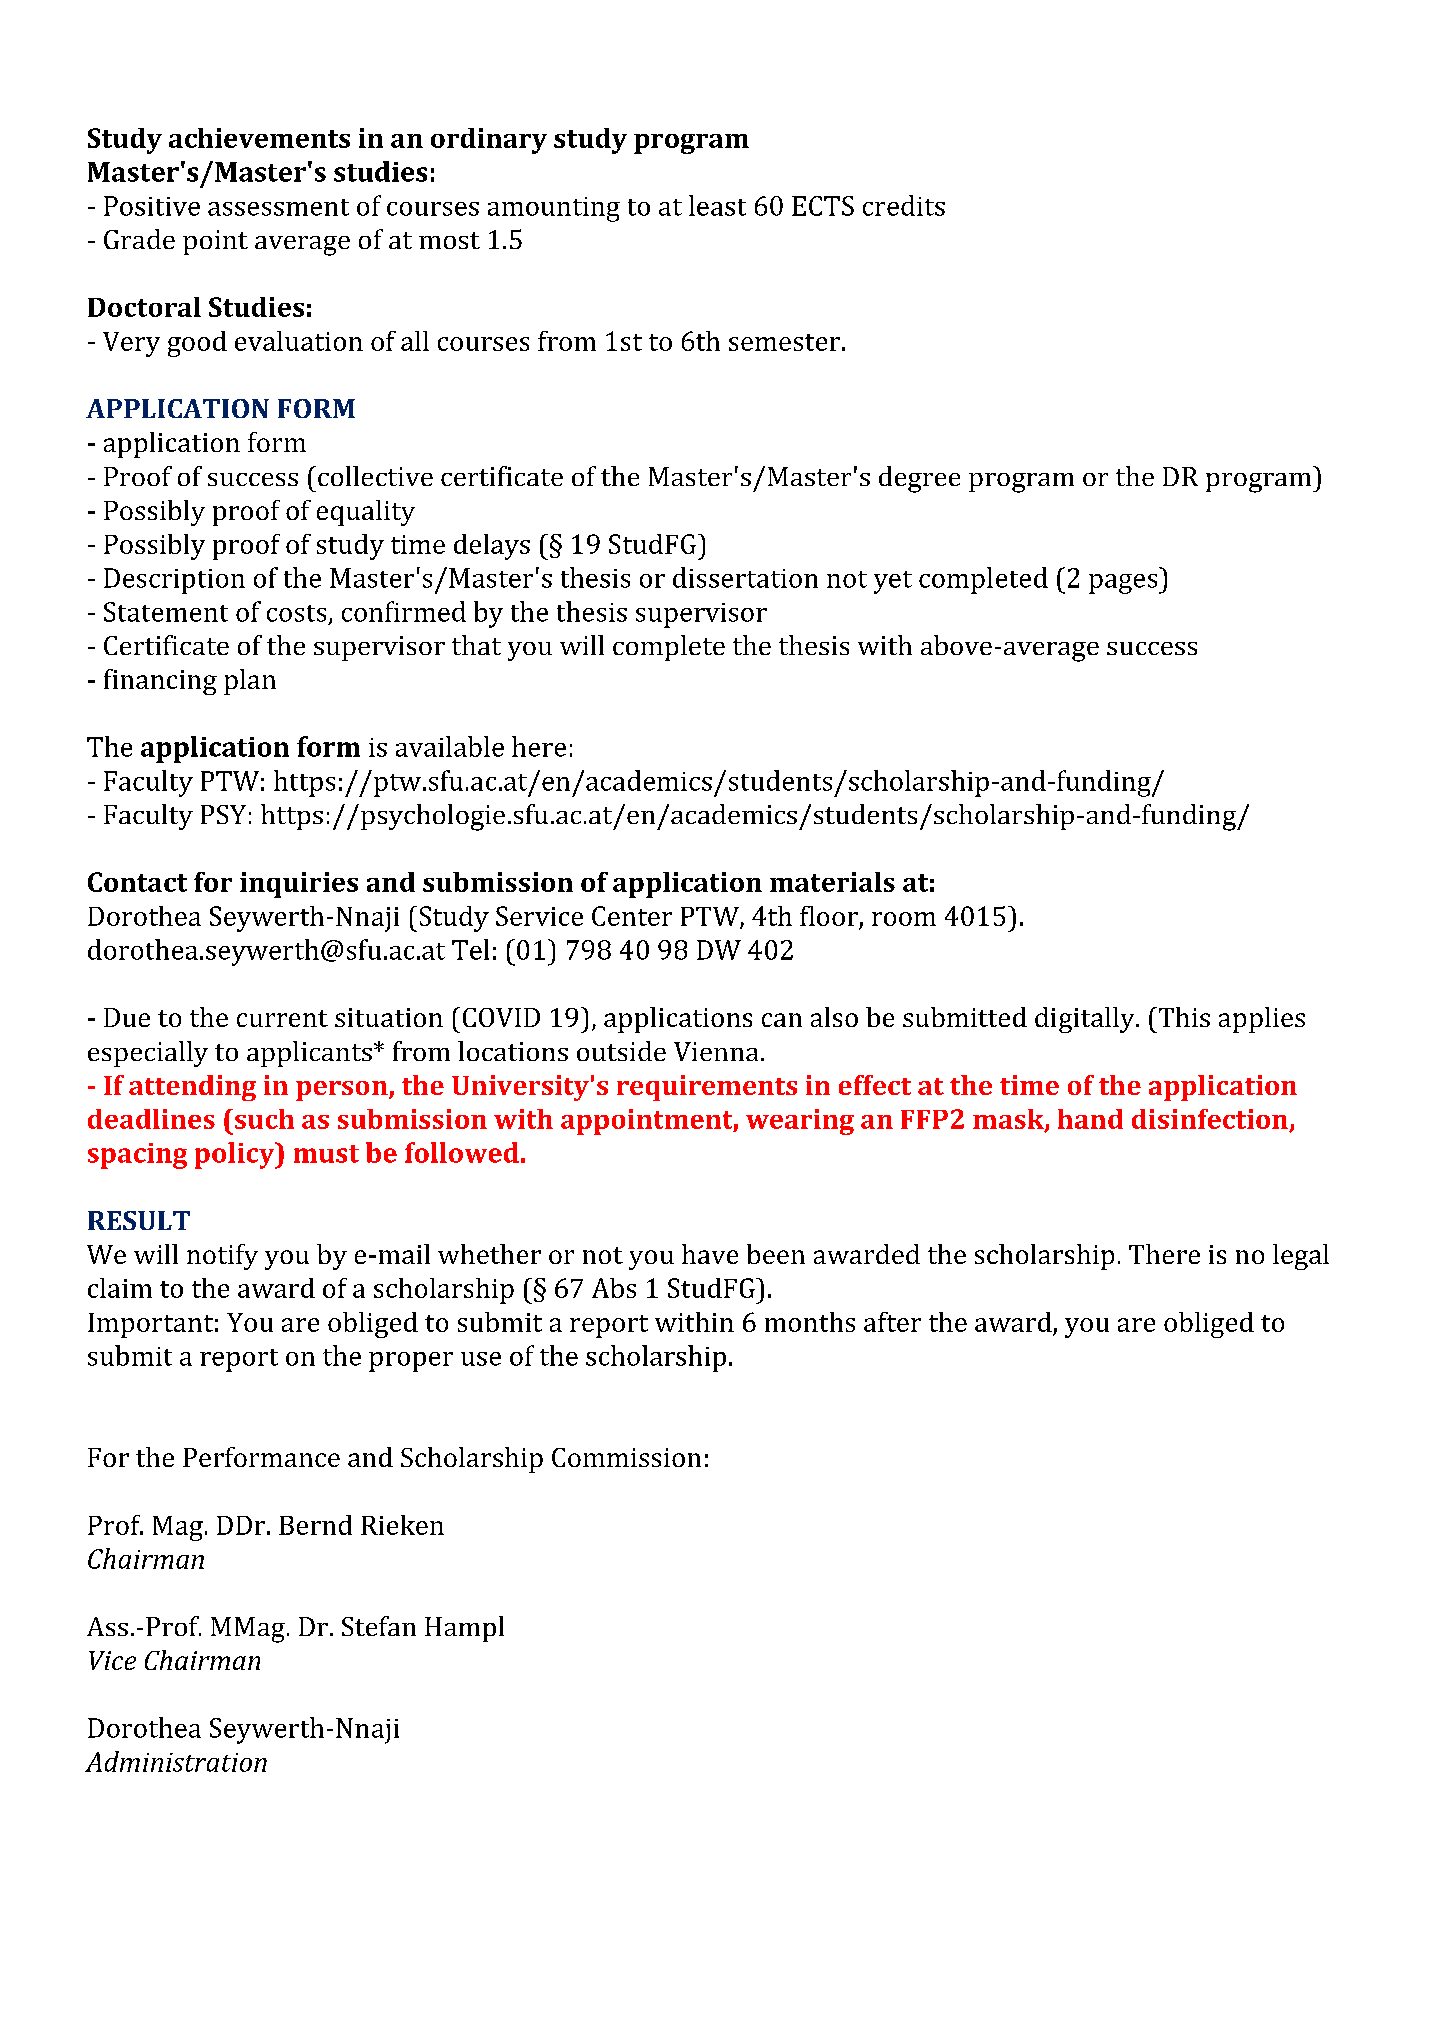 Image resolution: width=1431 pixels, height=2024 pixels. What do you see at coordinates (904, 205) in the image?
I see `credits` at bounding box center [904, 205].
